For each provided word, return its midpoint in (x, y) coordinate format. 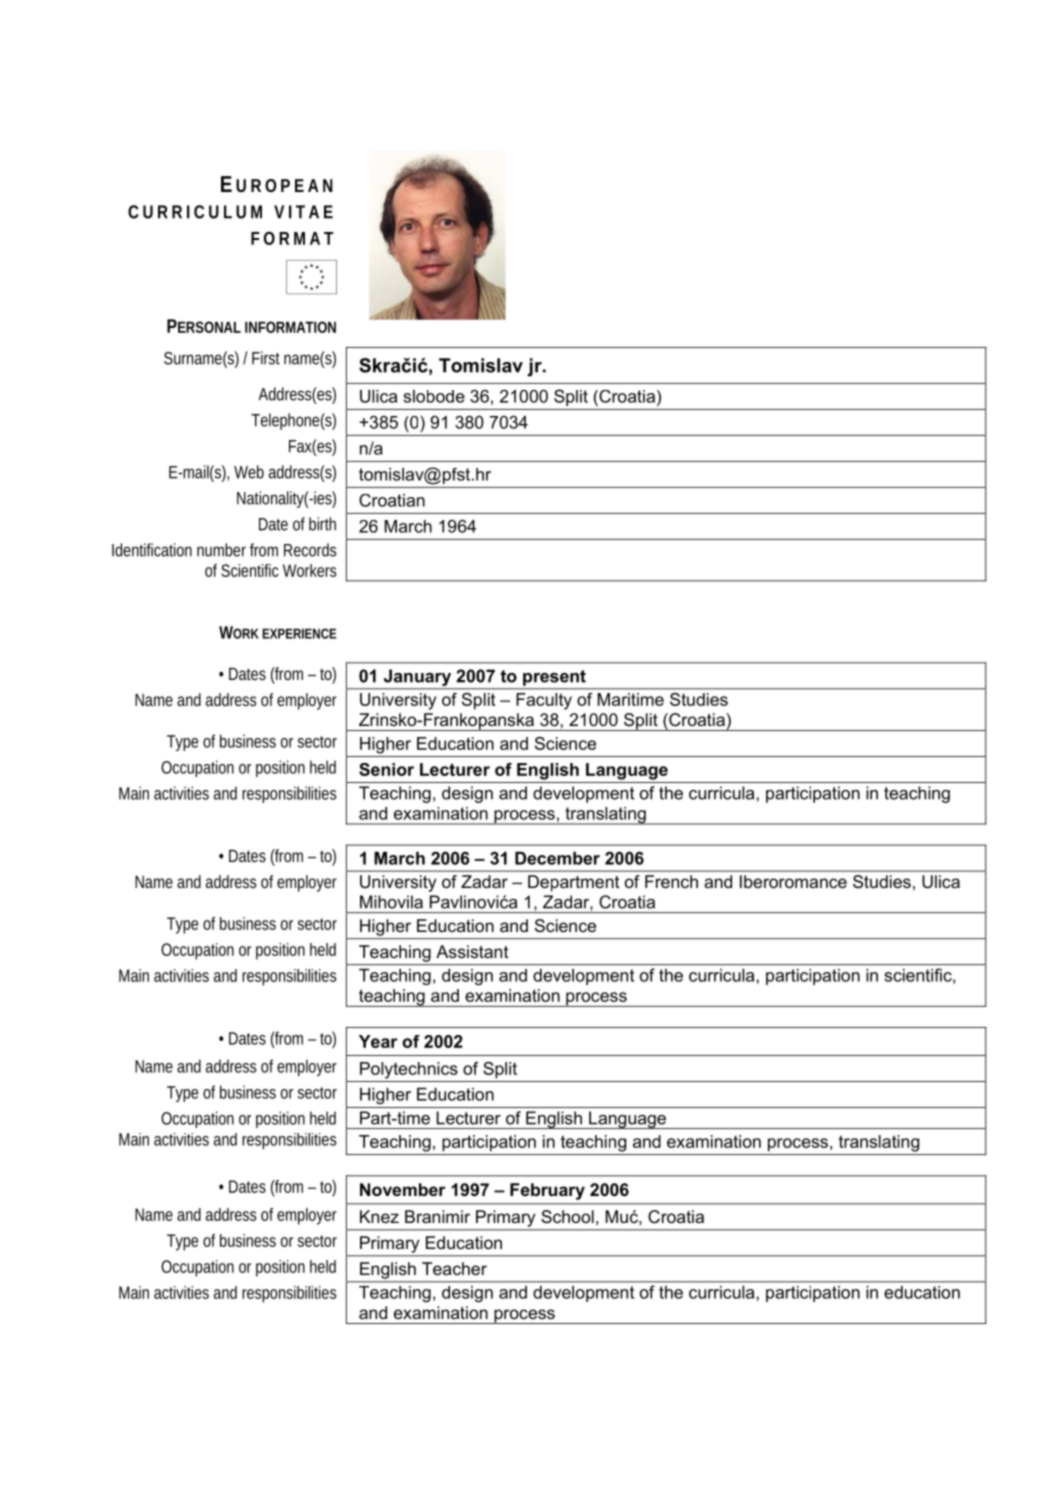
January (417, 677)
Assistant (472, 951)
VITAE (303, 212)
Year (378, 1041)
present (554, 678)
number (221, 550)
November (403, 1189)
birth (322, 524)
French (671, 881)
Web (249, 472)
